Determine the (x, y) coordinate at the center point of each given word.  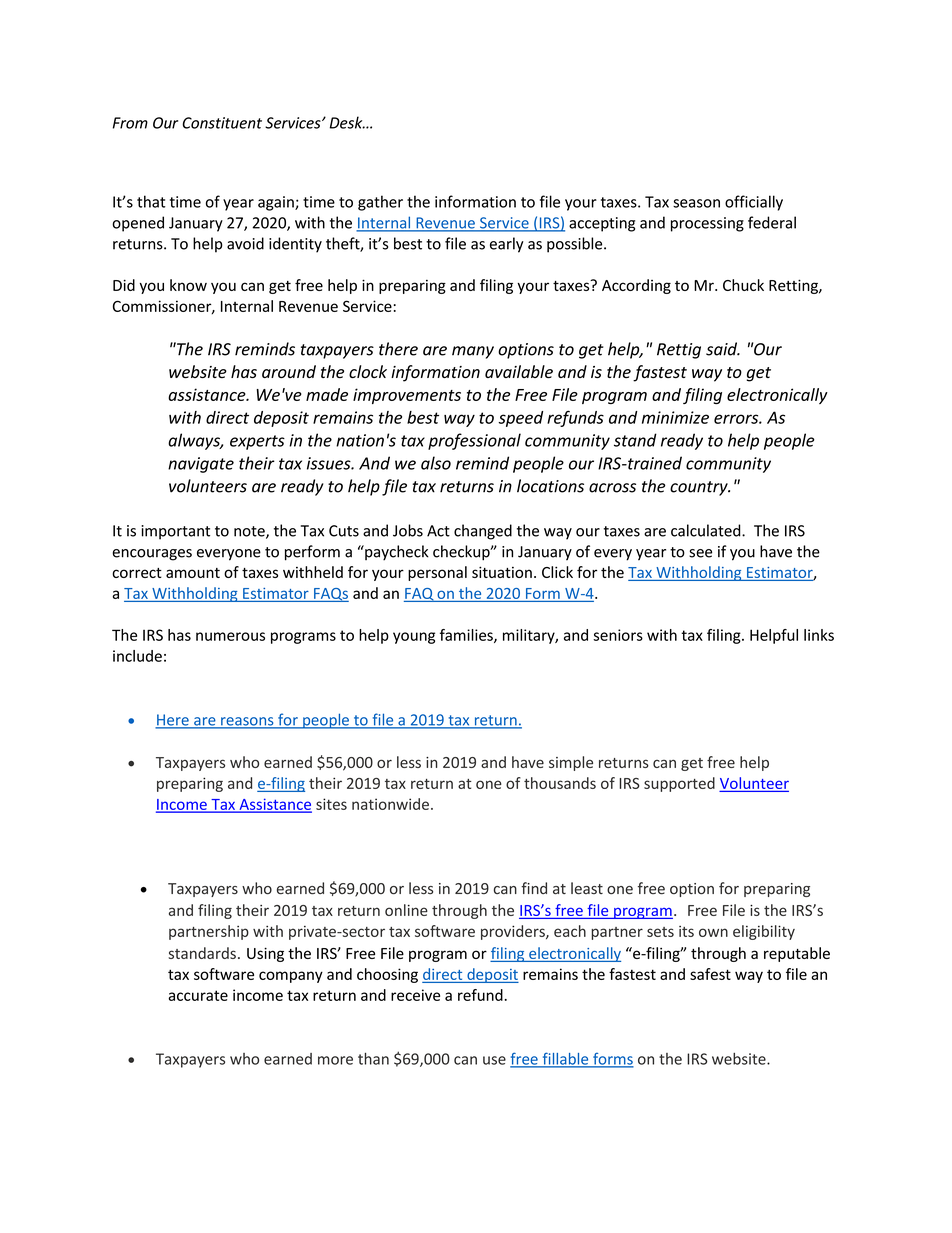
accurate (198, 995)
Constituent (222, 123)
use (494, 1060)
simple (571, 763)
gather (380, 203)
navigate (201, 465)
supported (679, 784)
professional (474, 441)
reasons (247, 722)
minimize (675, 417)
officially (754, 203)
